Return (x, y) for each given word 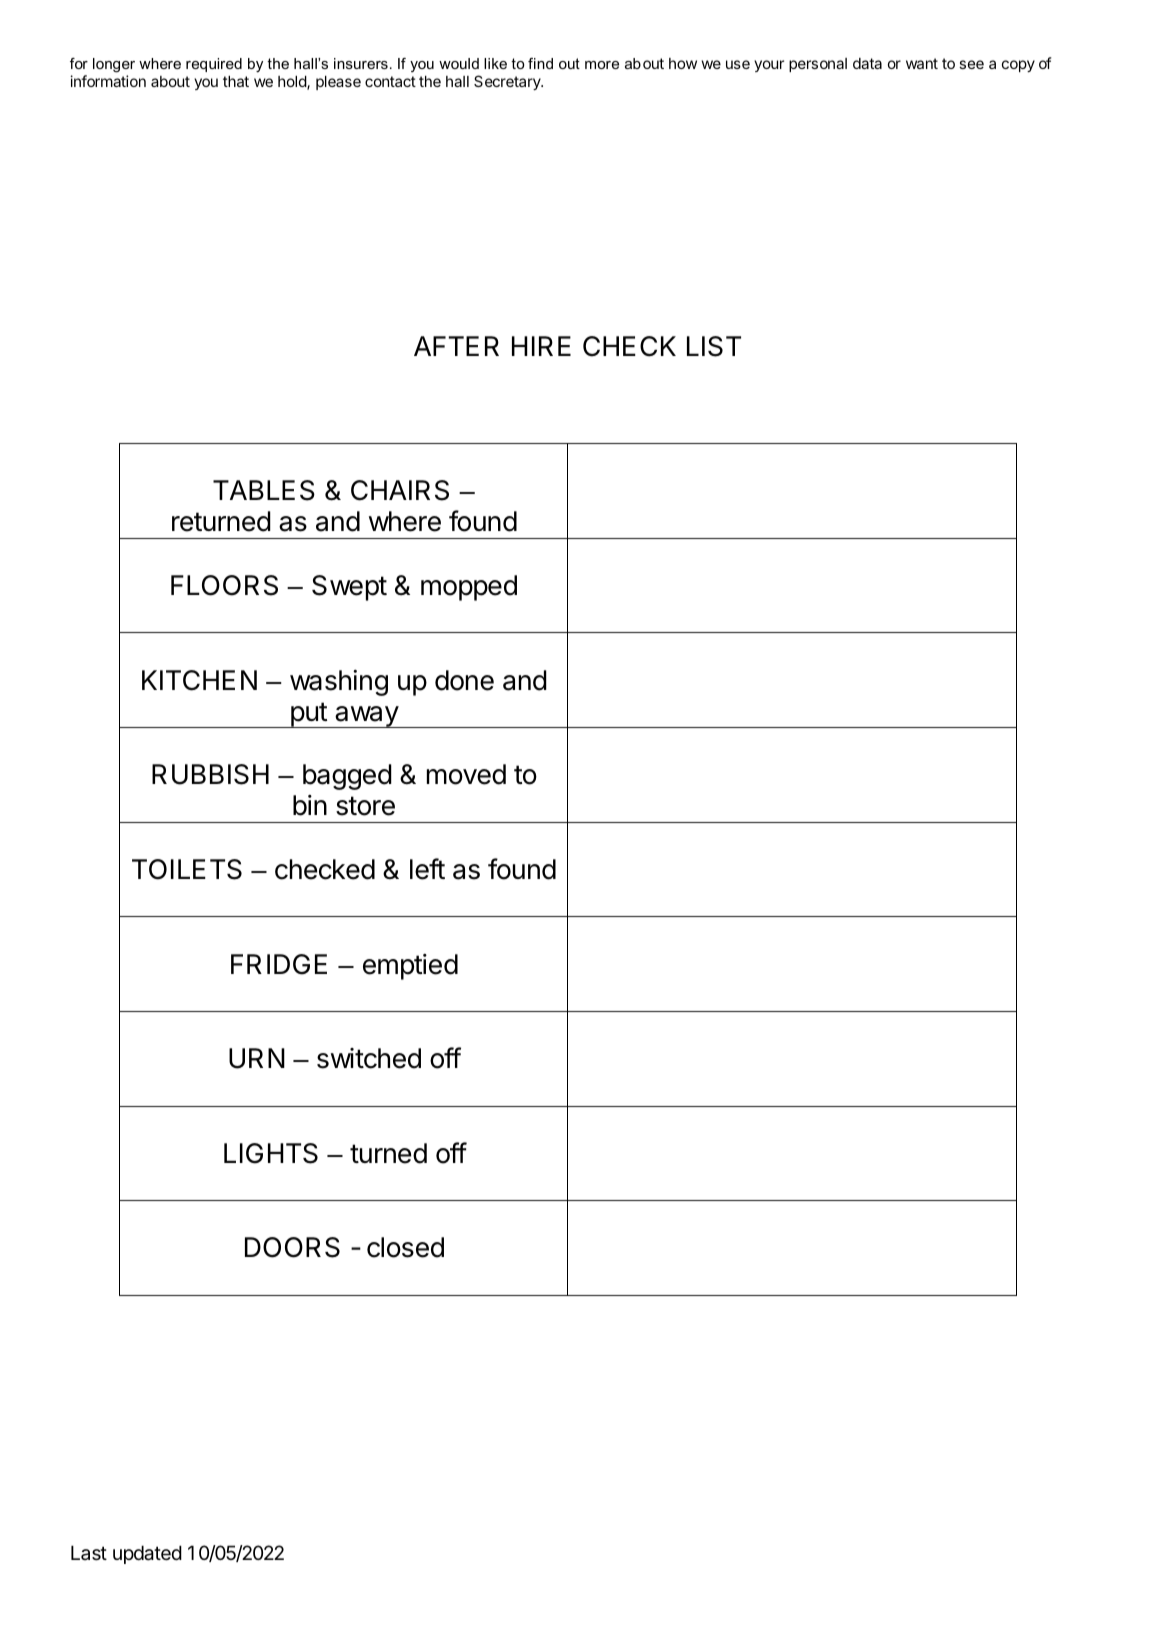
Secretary (508, 82)
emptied (410, 967)
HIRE (541, 346)
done (464, 680)
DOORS (292, 1247)
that (236, 81)
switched (369, 1058)
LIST (714, 346)
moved (466, 774)
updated (147, 1554)
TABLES (264, 490)
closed (405, 1247)
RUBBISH (210, 774)
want (922, 63)
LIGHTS (271, 1153)
